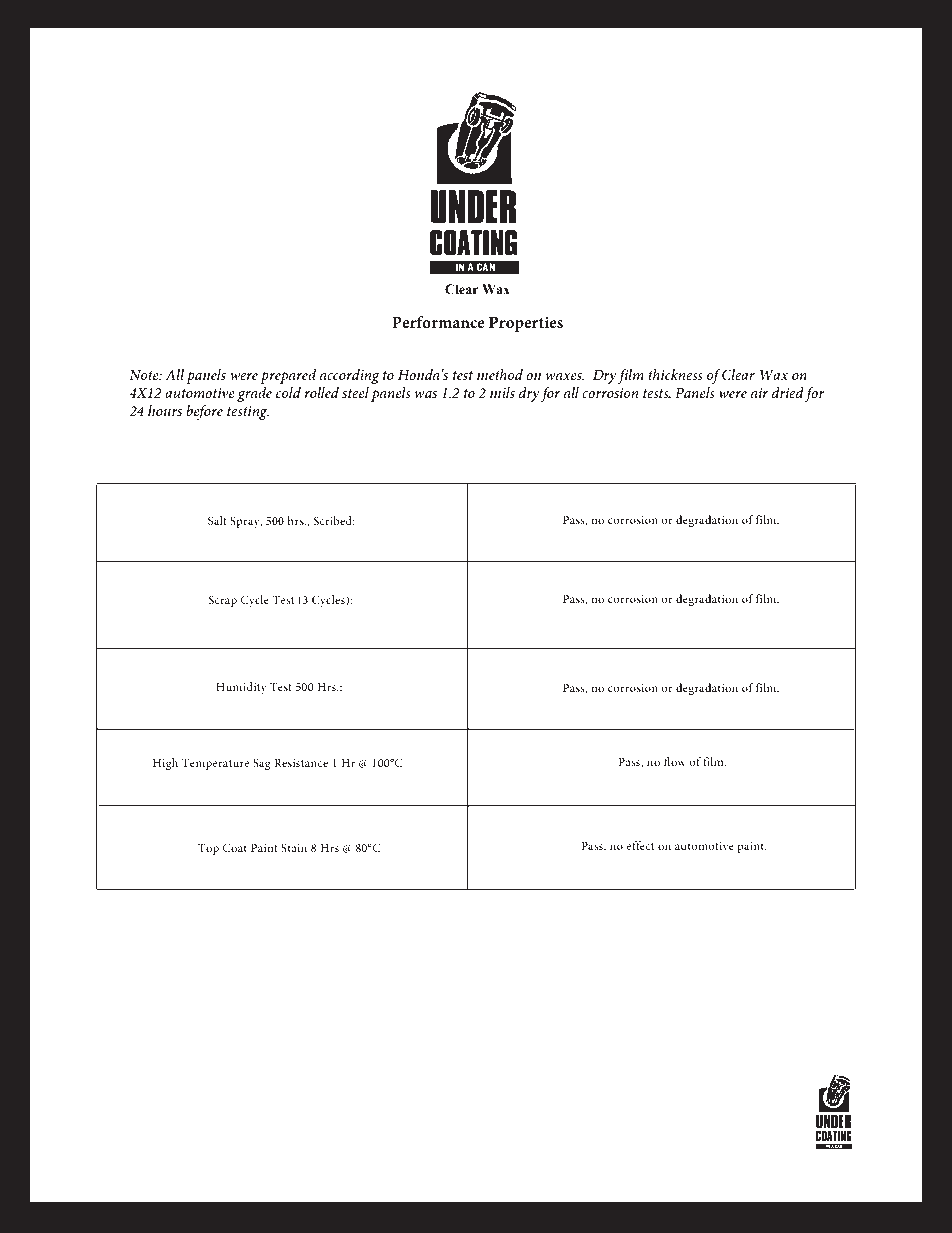  What do you see at coordinates (217, 520) in the screenshot?
I see `Salt` at bounding box center [217, 520].
